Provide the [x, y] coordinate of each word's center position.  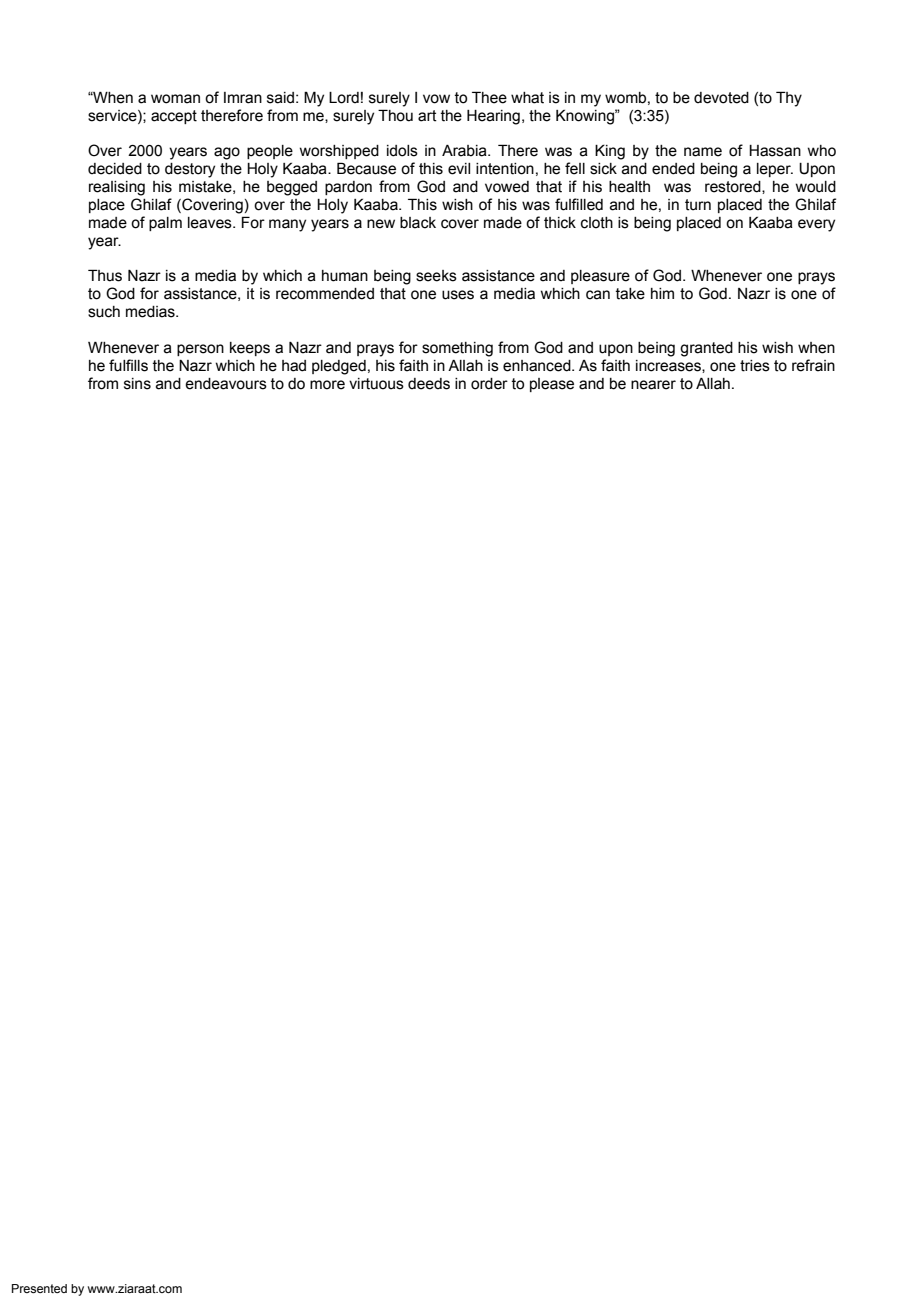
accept [174, 117]
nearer [653, 385]
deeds [429, 384]
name [703, 152]
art [427, 116]
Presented [39, 1288]
